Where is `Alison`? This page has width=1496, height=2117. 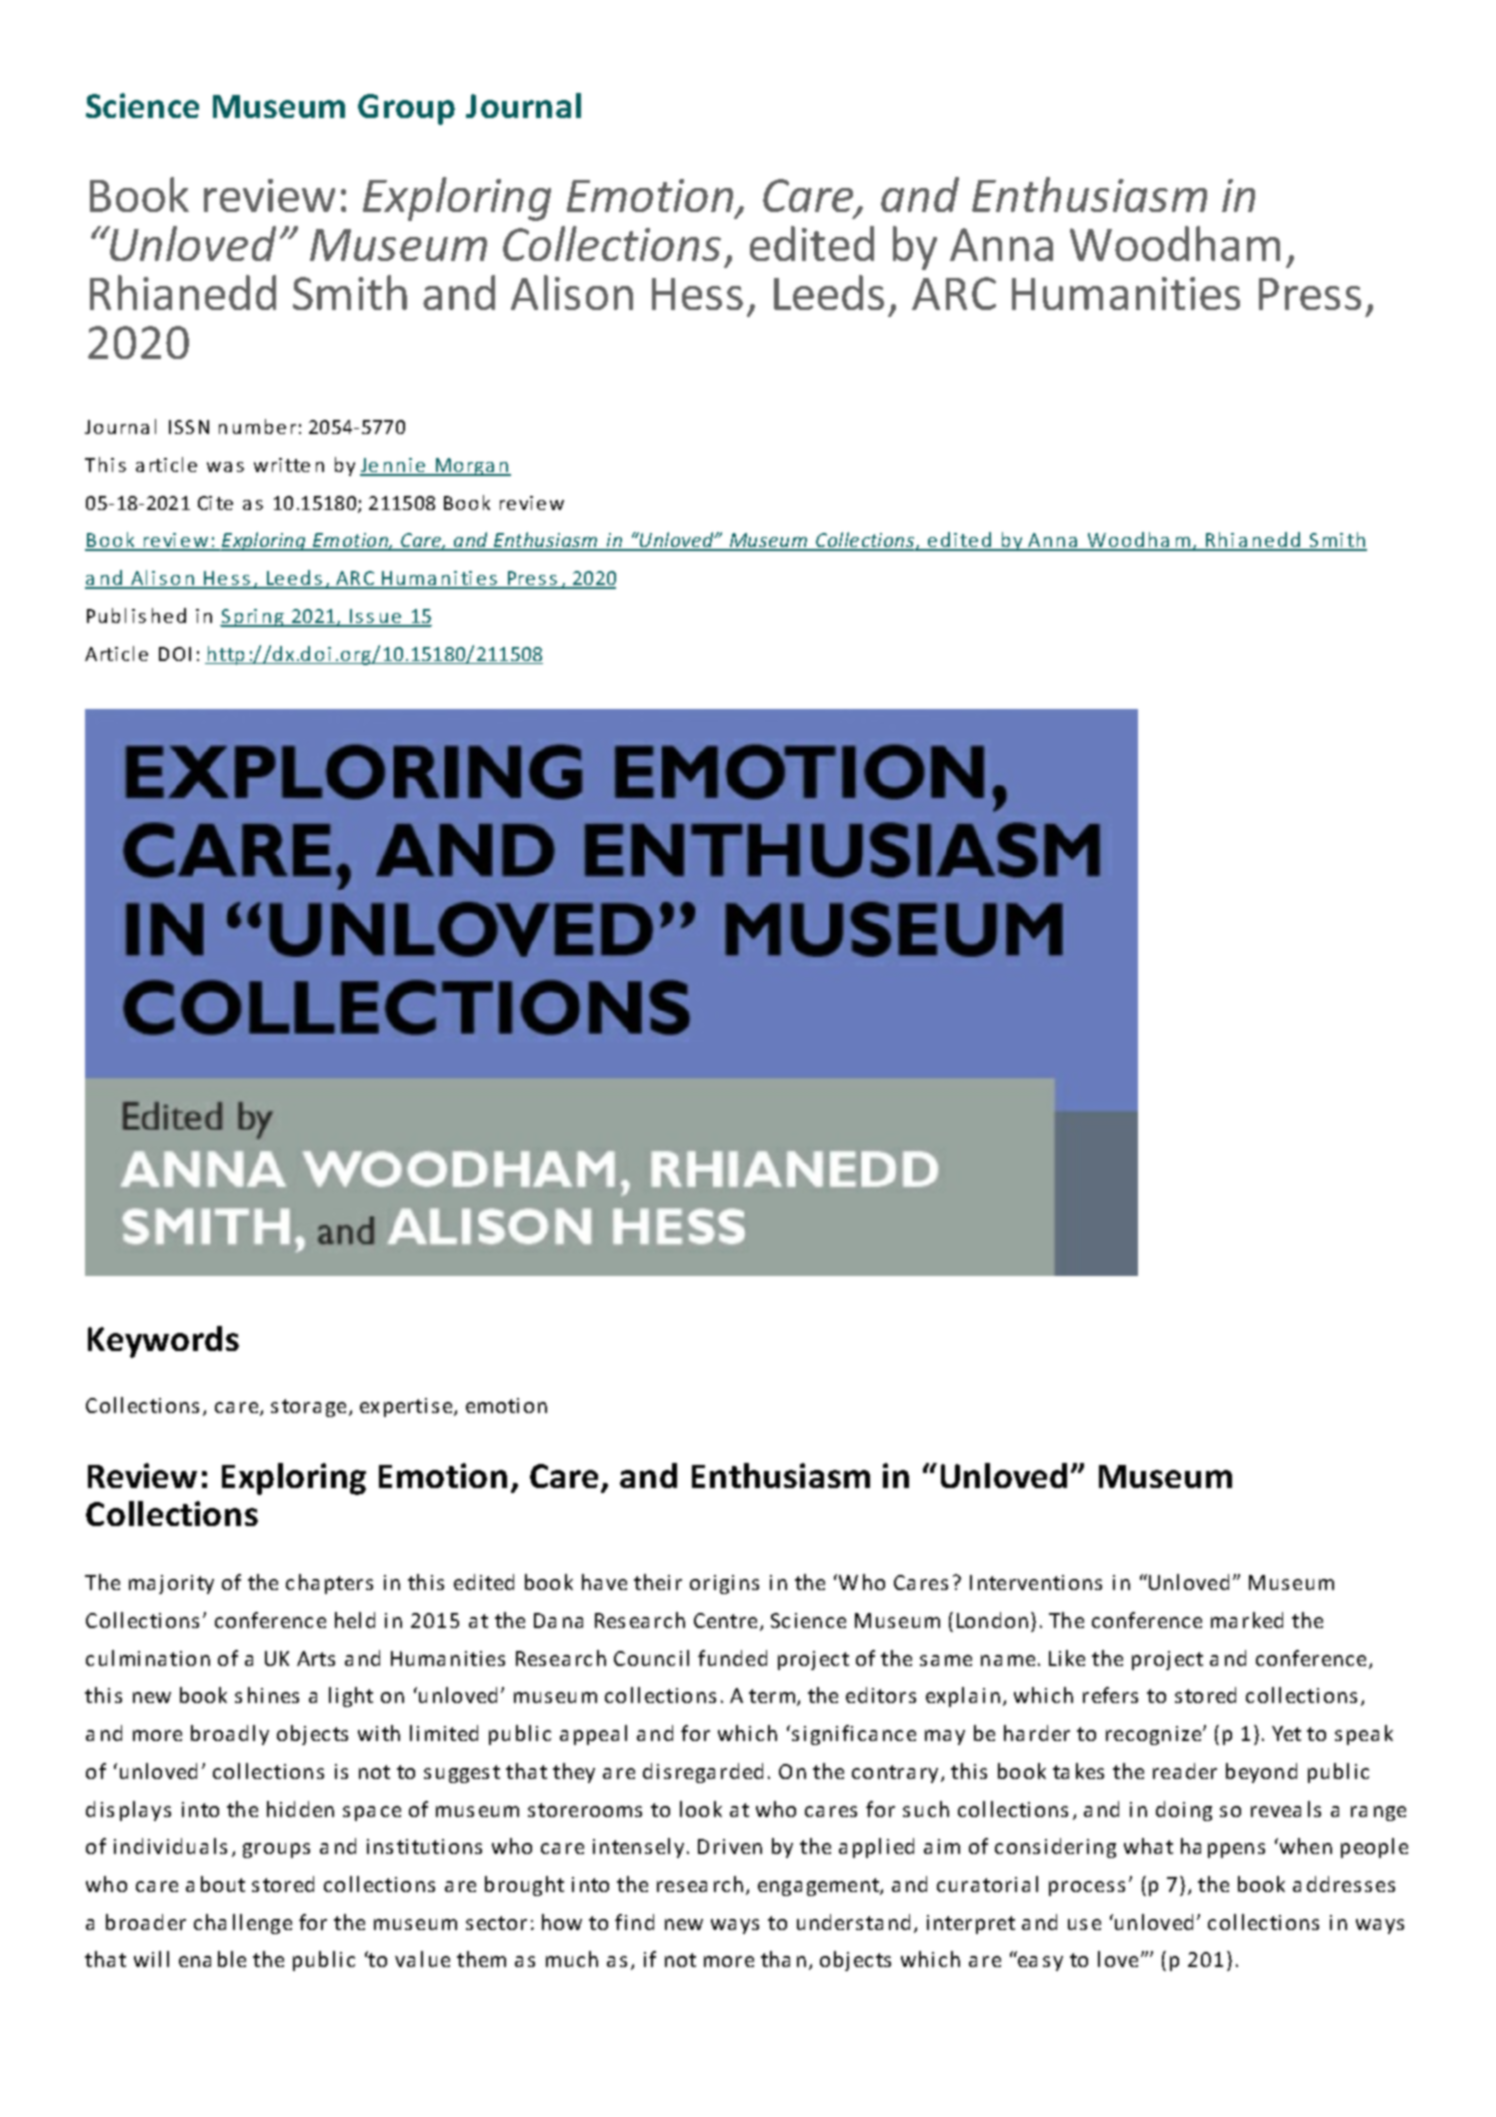 Alison is located at coordinates (572, 292).
